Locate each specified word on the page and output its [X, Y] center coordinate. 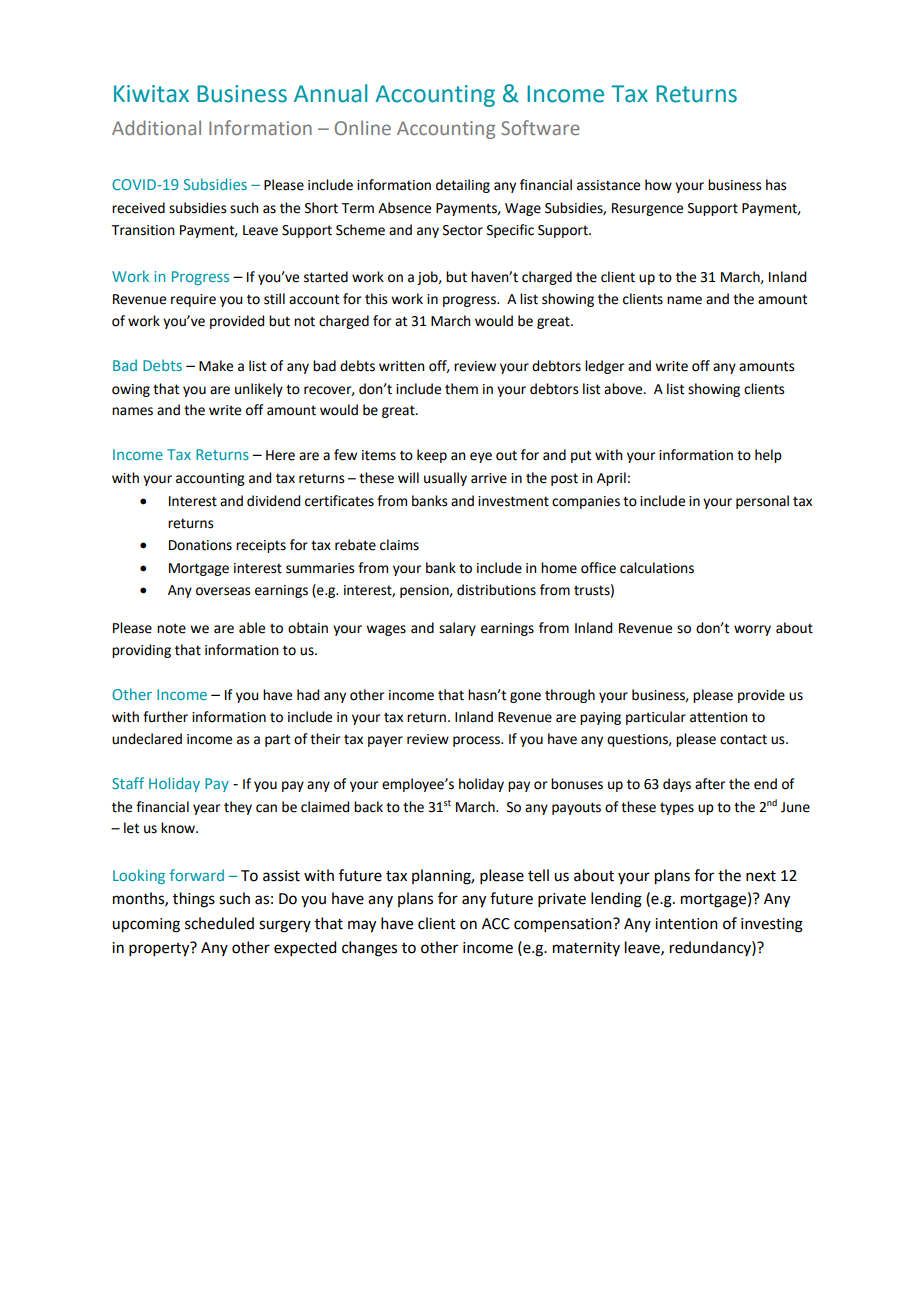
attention [719, 717]
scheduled [219, 923]
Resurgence [647, 209]
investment [513, 501]
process [478, 741]
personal [762, 502]
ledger [604, 367]
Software [540, 127]
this [376, 299]
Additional [156, 127]
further [165, 717]
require [193, 300]
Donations [200, 545]
